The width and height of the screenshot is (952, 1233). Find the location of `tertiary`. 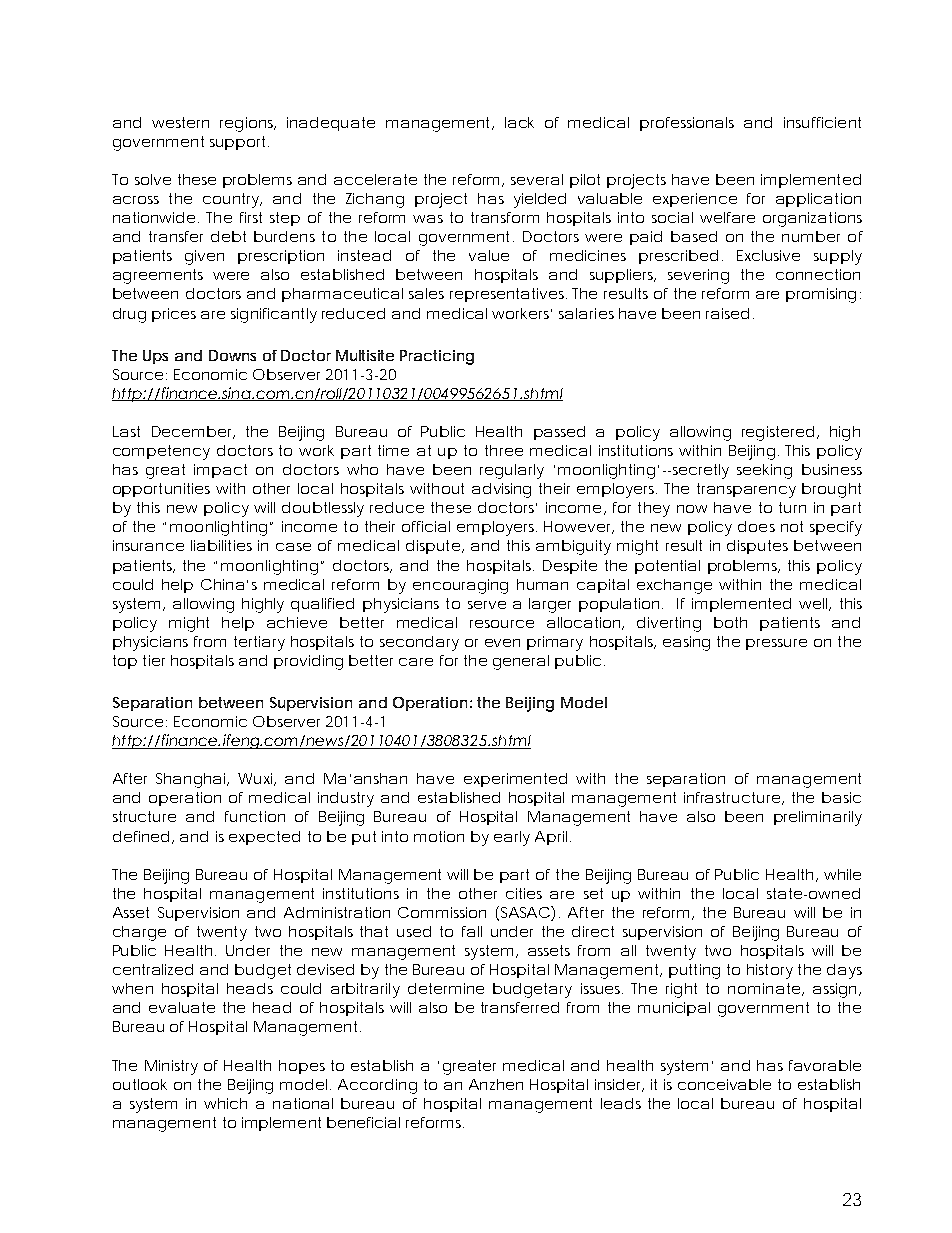

tertiary is located at coordinates (259, 643).
